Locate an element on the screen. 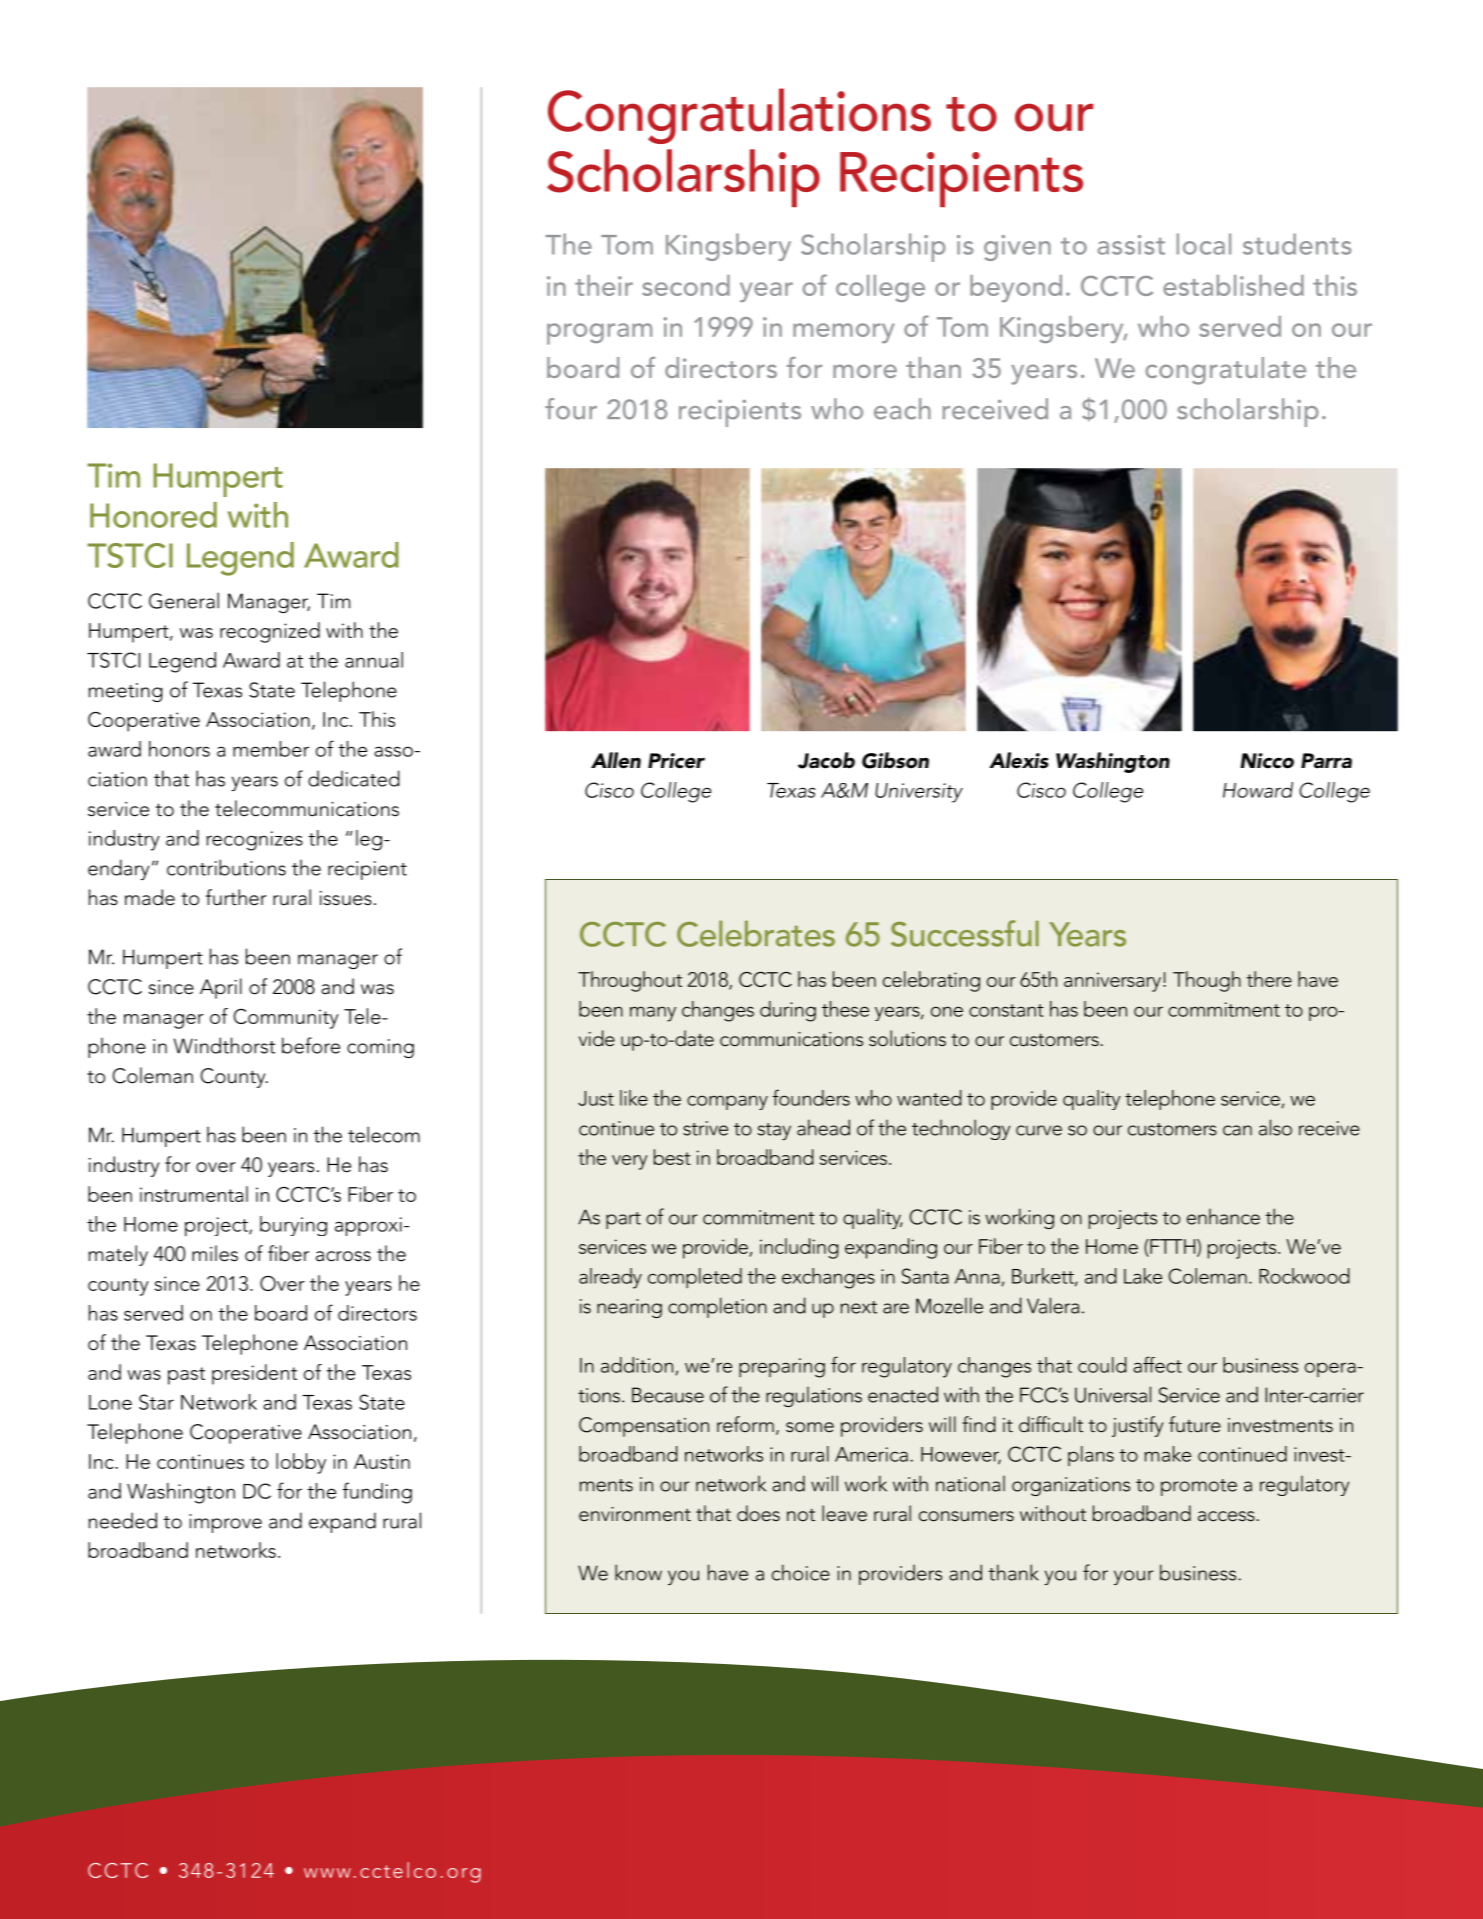 The image size is (1483, 1919). your is located at coordinates (1134, 1577).
